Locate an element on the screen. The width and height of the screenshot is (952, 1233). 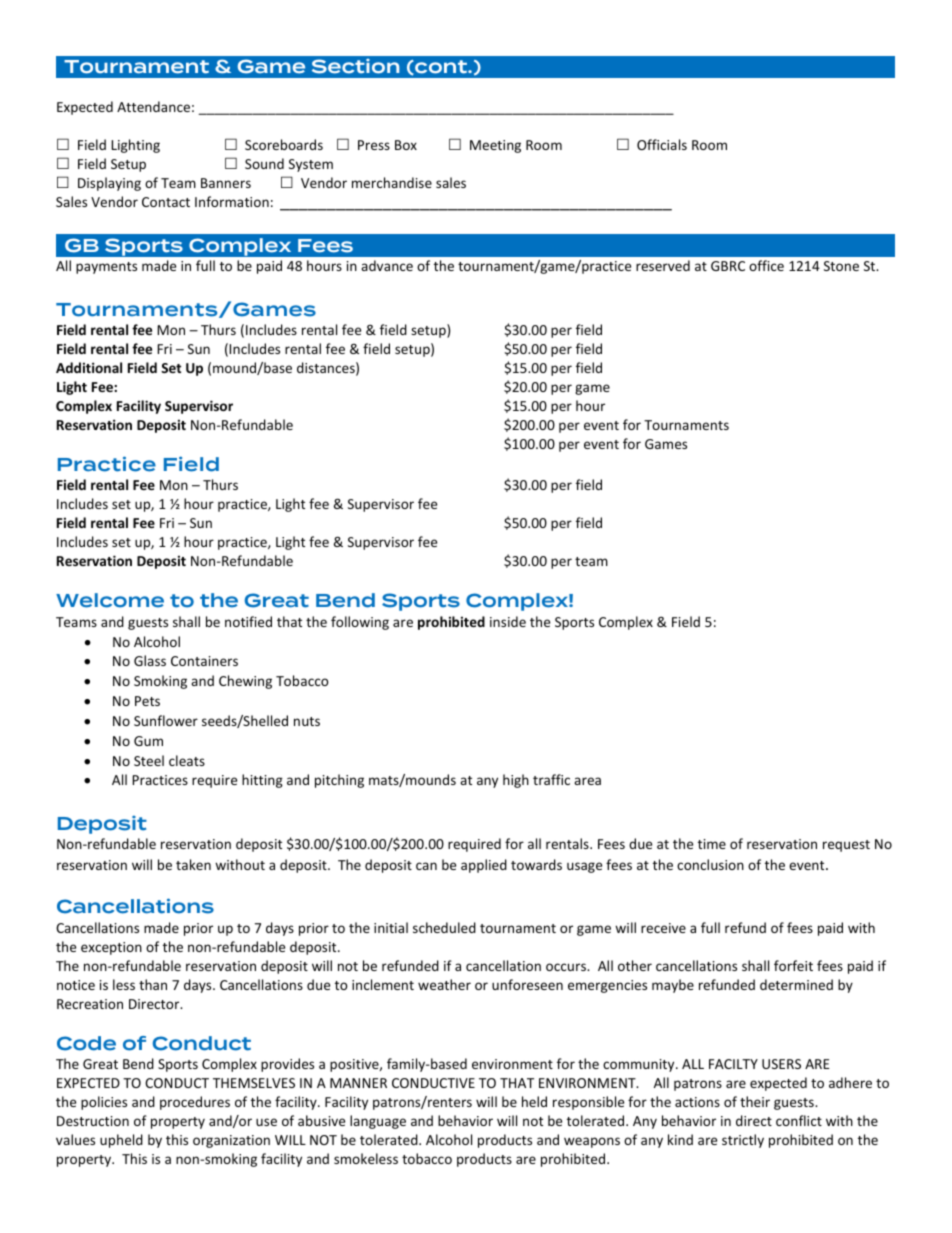
inside is located at coordinates (508, 621).
